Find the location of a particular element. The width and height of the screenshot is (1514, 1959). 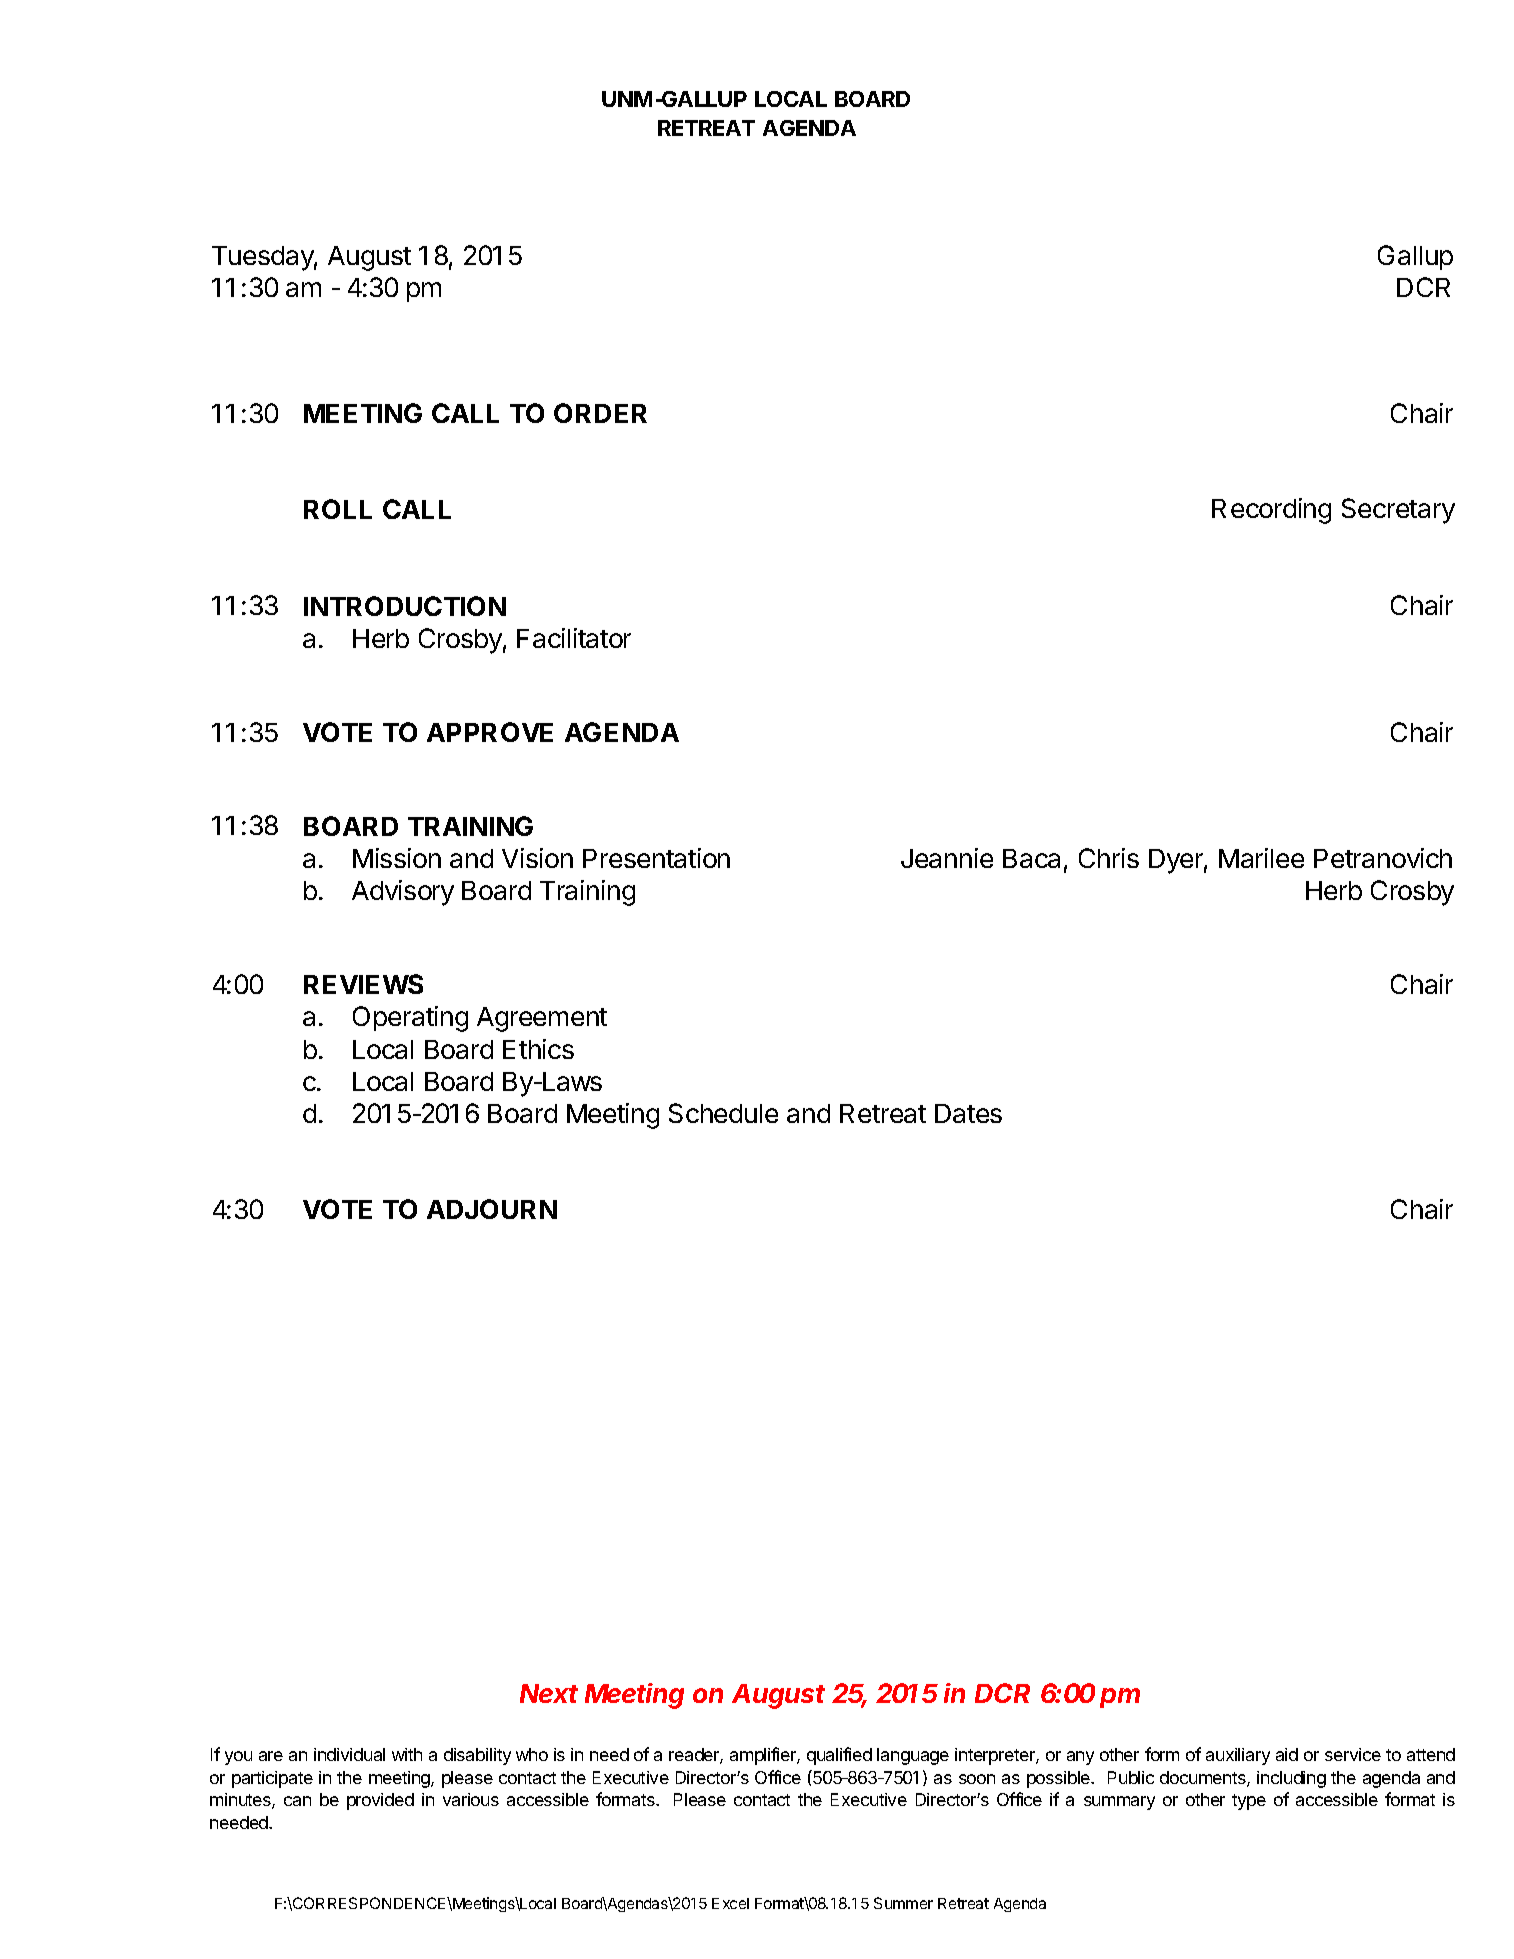

Marilee is located at coordinates (1261, 858).
